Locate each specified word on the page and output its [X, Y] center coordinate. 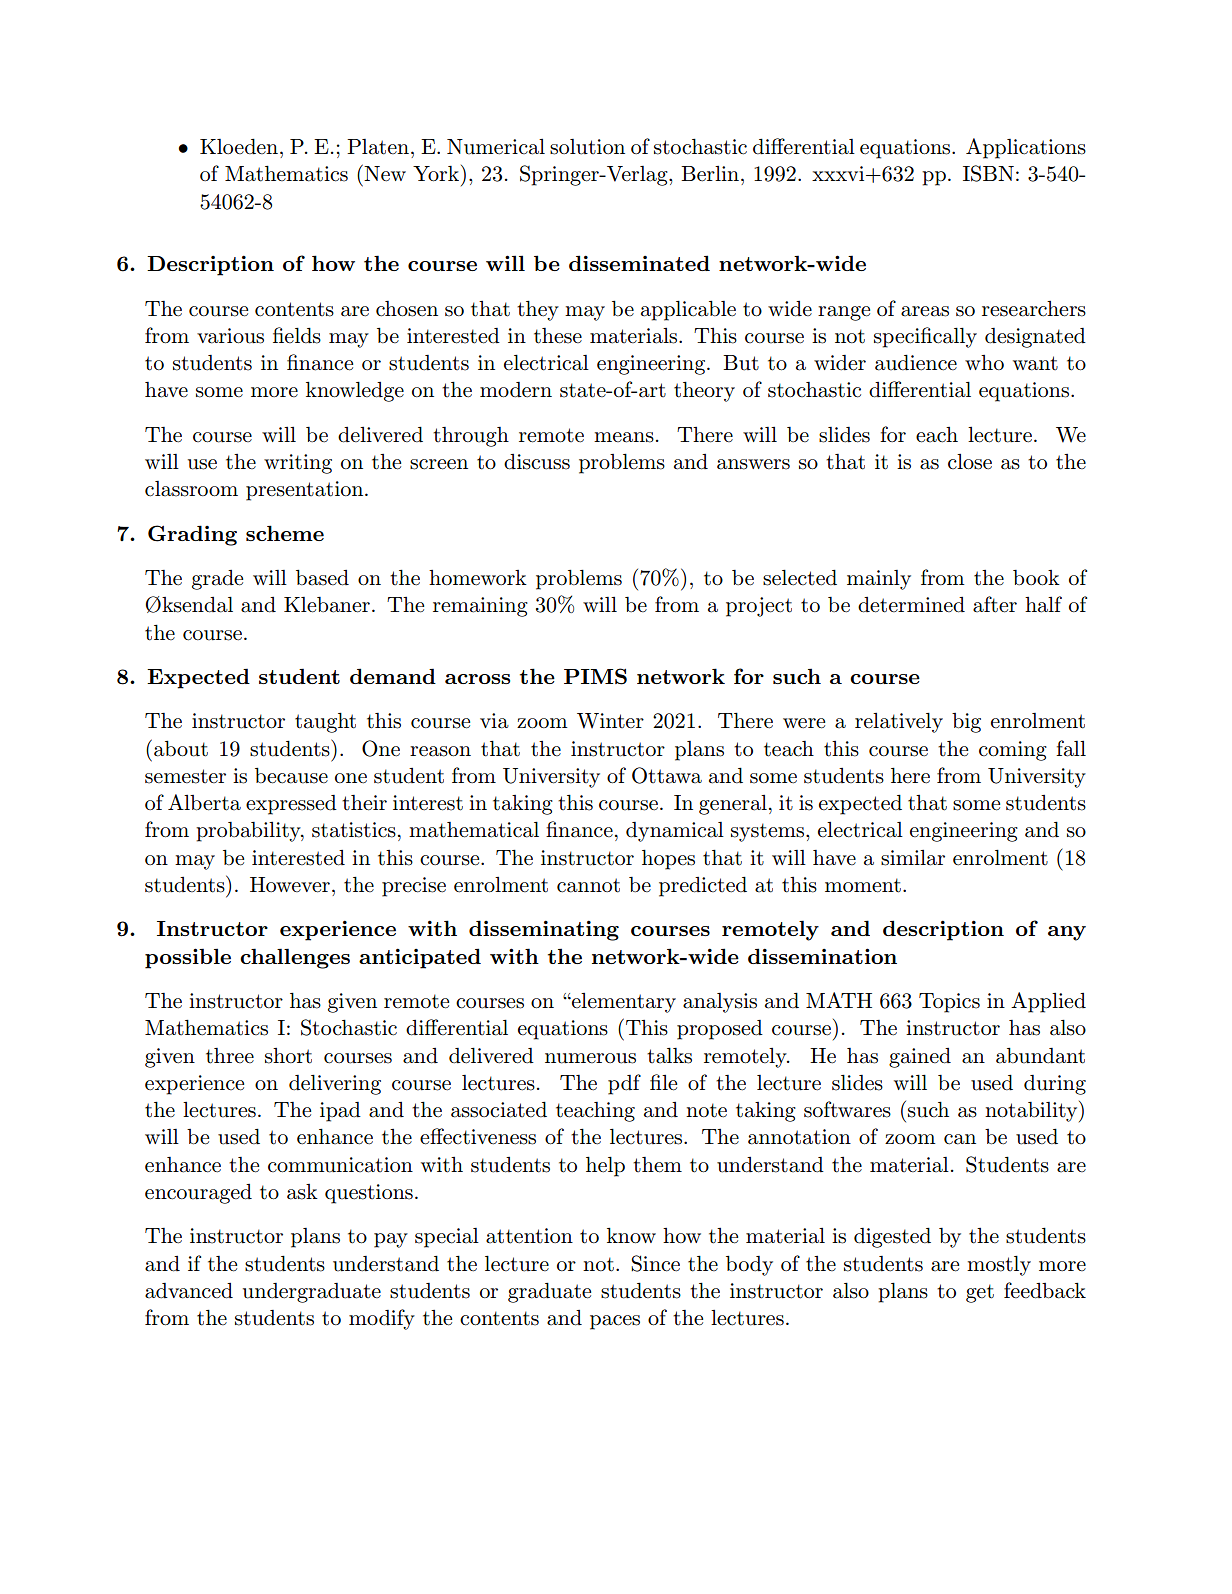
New [385, 174]
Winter [610, 721]
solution [587, 147]
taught [325, 722]
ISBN [988, 173]
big [966, 723]
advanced [189, 1291]
